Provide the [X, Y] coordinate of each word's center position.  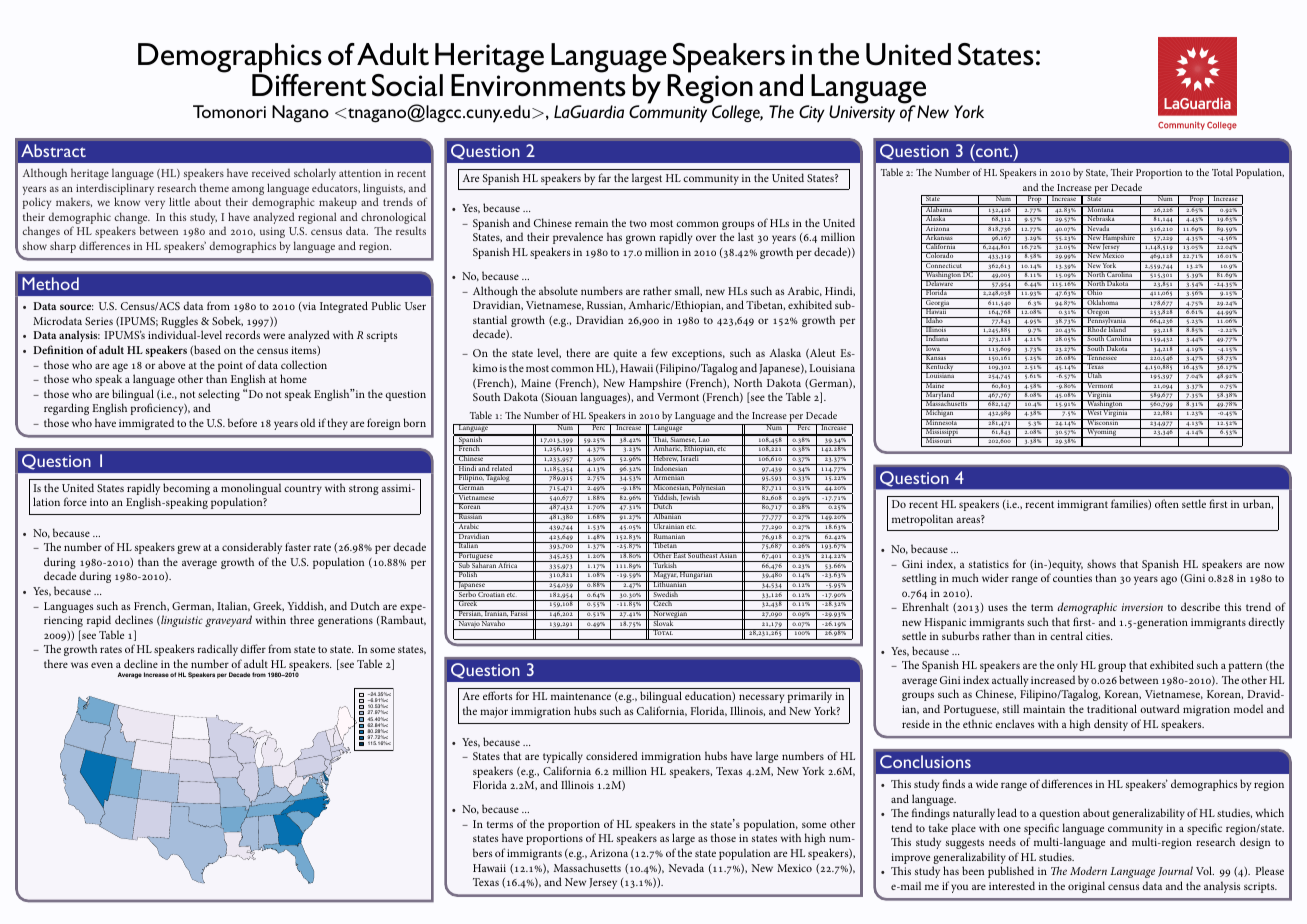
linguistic [181, 621]
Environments [538, 84]
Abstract [53, 150]
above [171, 364]
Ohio [1095, 292]
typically [563, 757]
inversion [1142, 607]
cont [994, 152]
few [659, 352]
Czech [663, 603]
